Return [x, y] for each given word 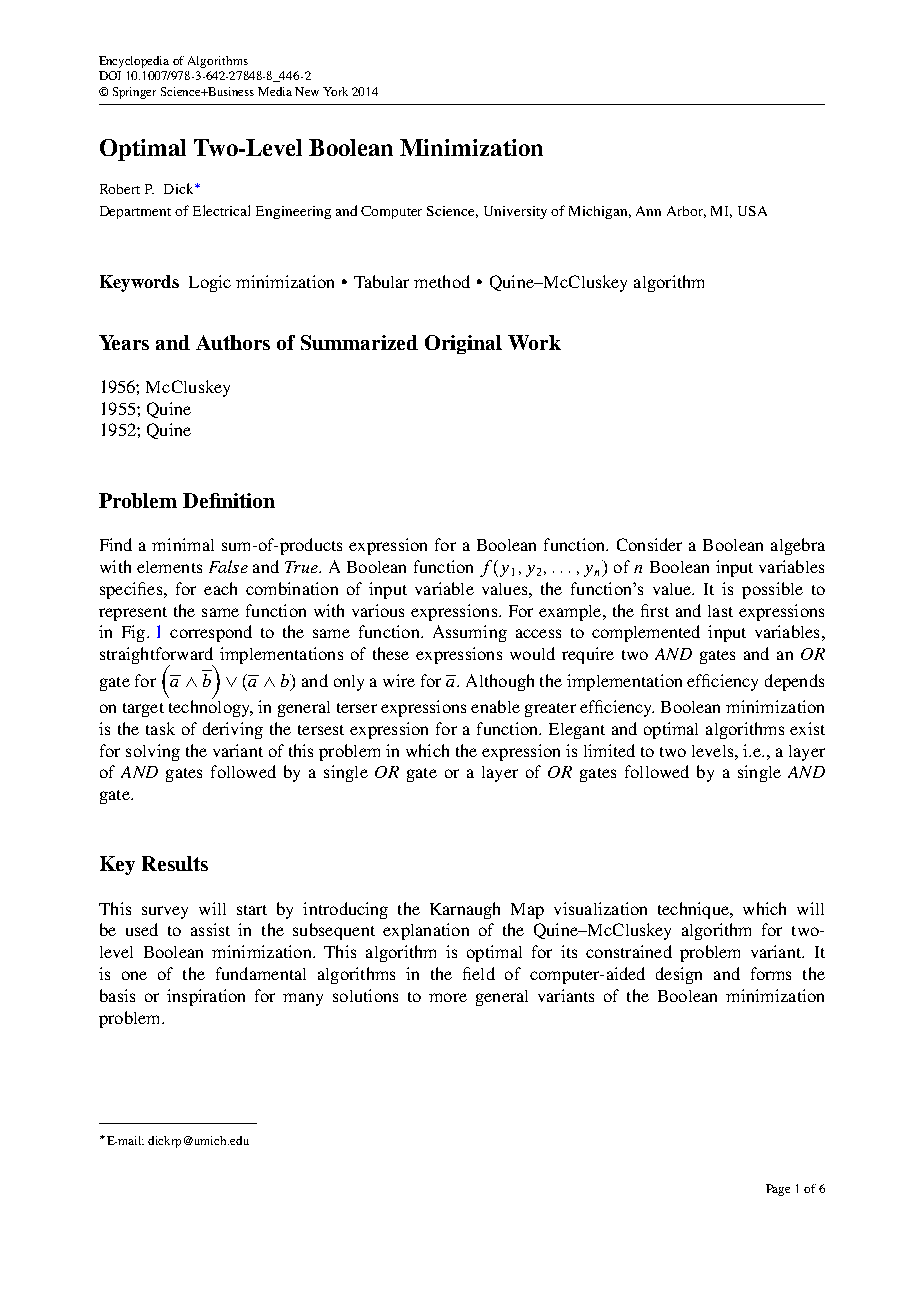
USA [752, 211]
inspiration [206, 997]
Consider [649, 544]
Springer [134, 93]
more [448, 997]
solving [153, 752]
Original [463, 344]
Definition [229, 500]
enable [495, 706]
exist [807, 728]
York [335, 91]
